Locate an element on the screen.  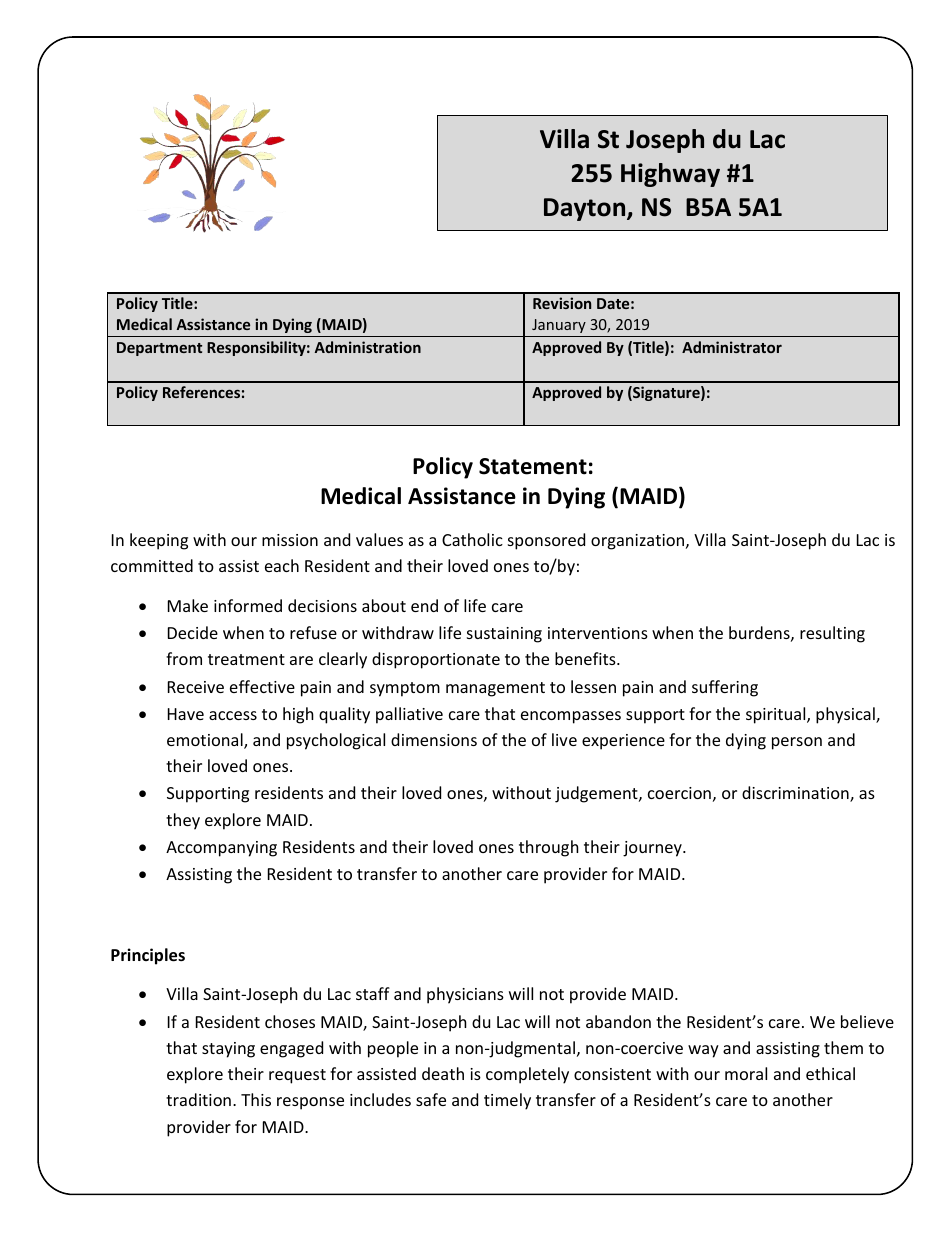
Department is located at coordinates (159, 349).
